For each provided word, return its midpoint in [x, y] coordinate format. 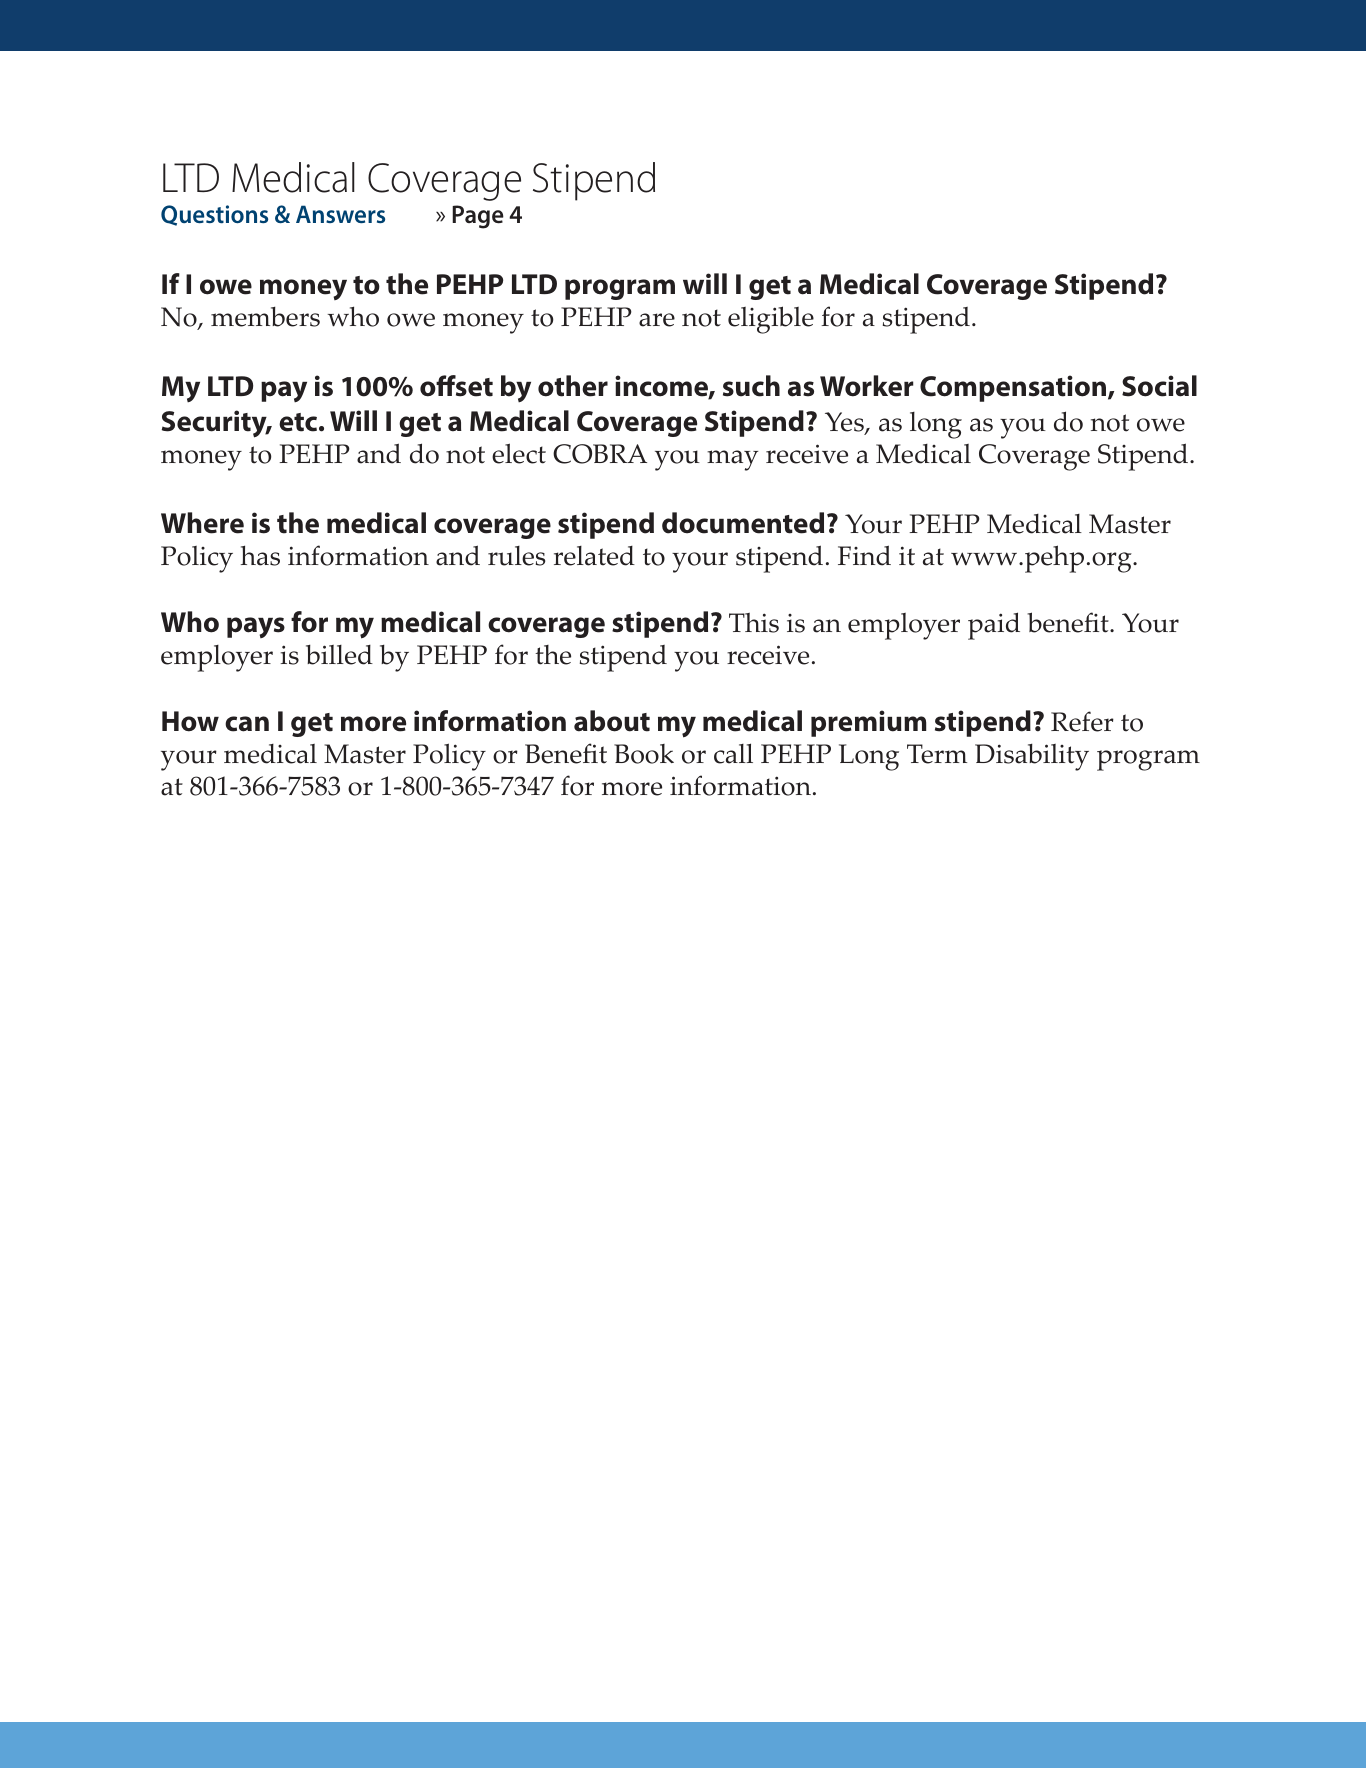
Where [202, 523]
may [732, 460]
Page [478, 217]
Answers [340, 214]
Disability [1032, 757]
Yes [845, 423]
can [247, 724]
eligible [771, 320]
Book [644, 754]
